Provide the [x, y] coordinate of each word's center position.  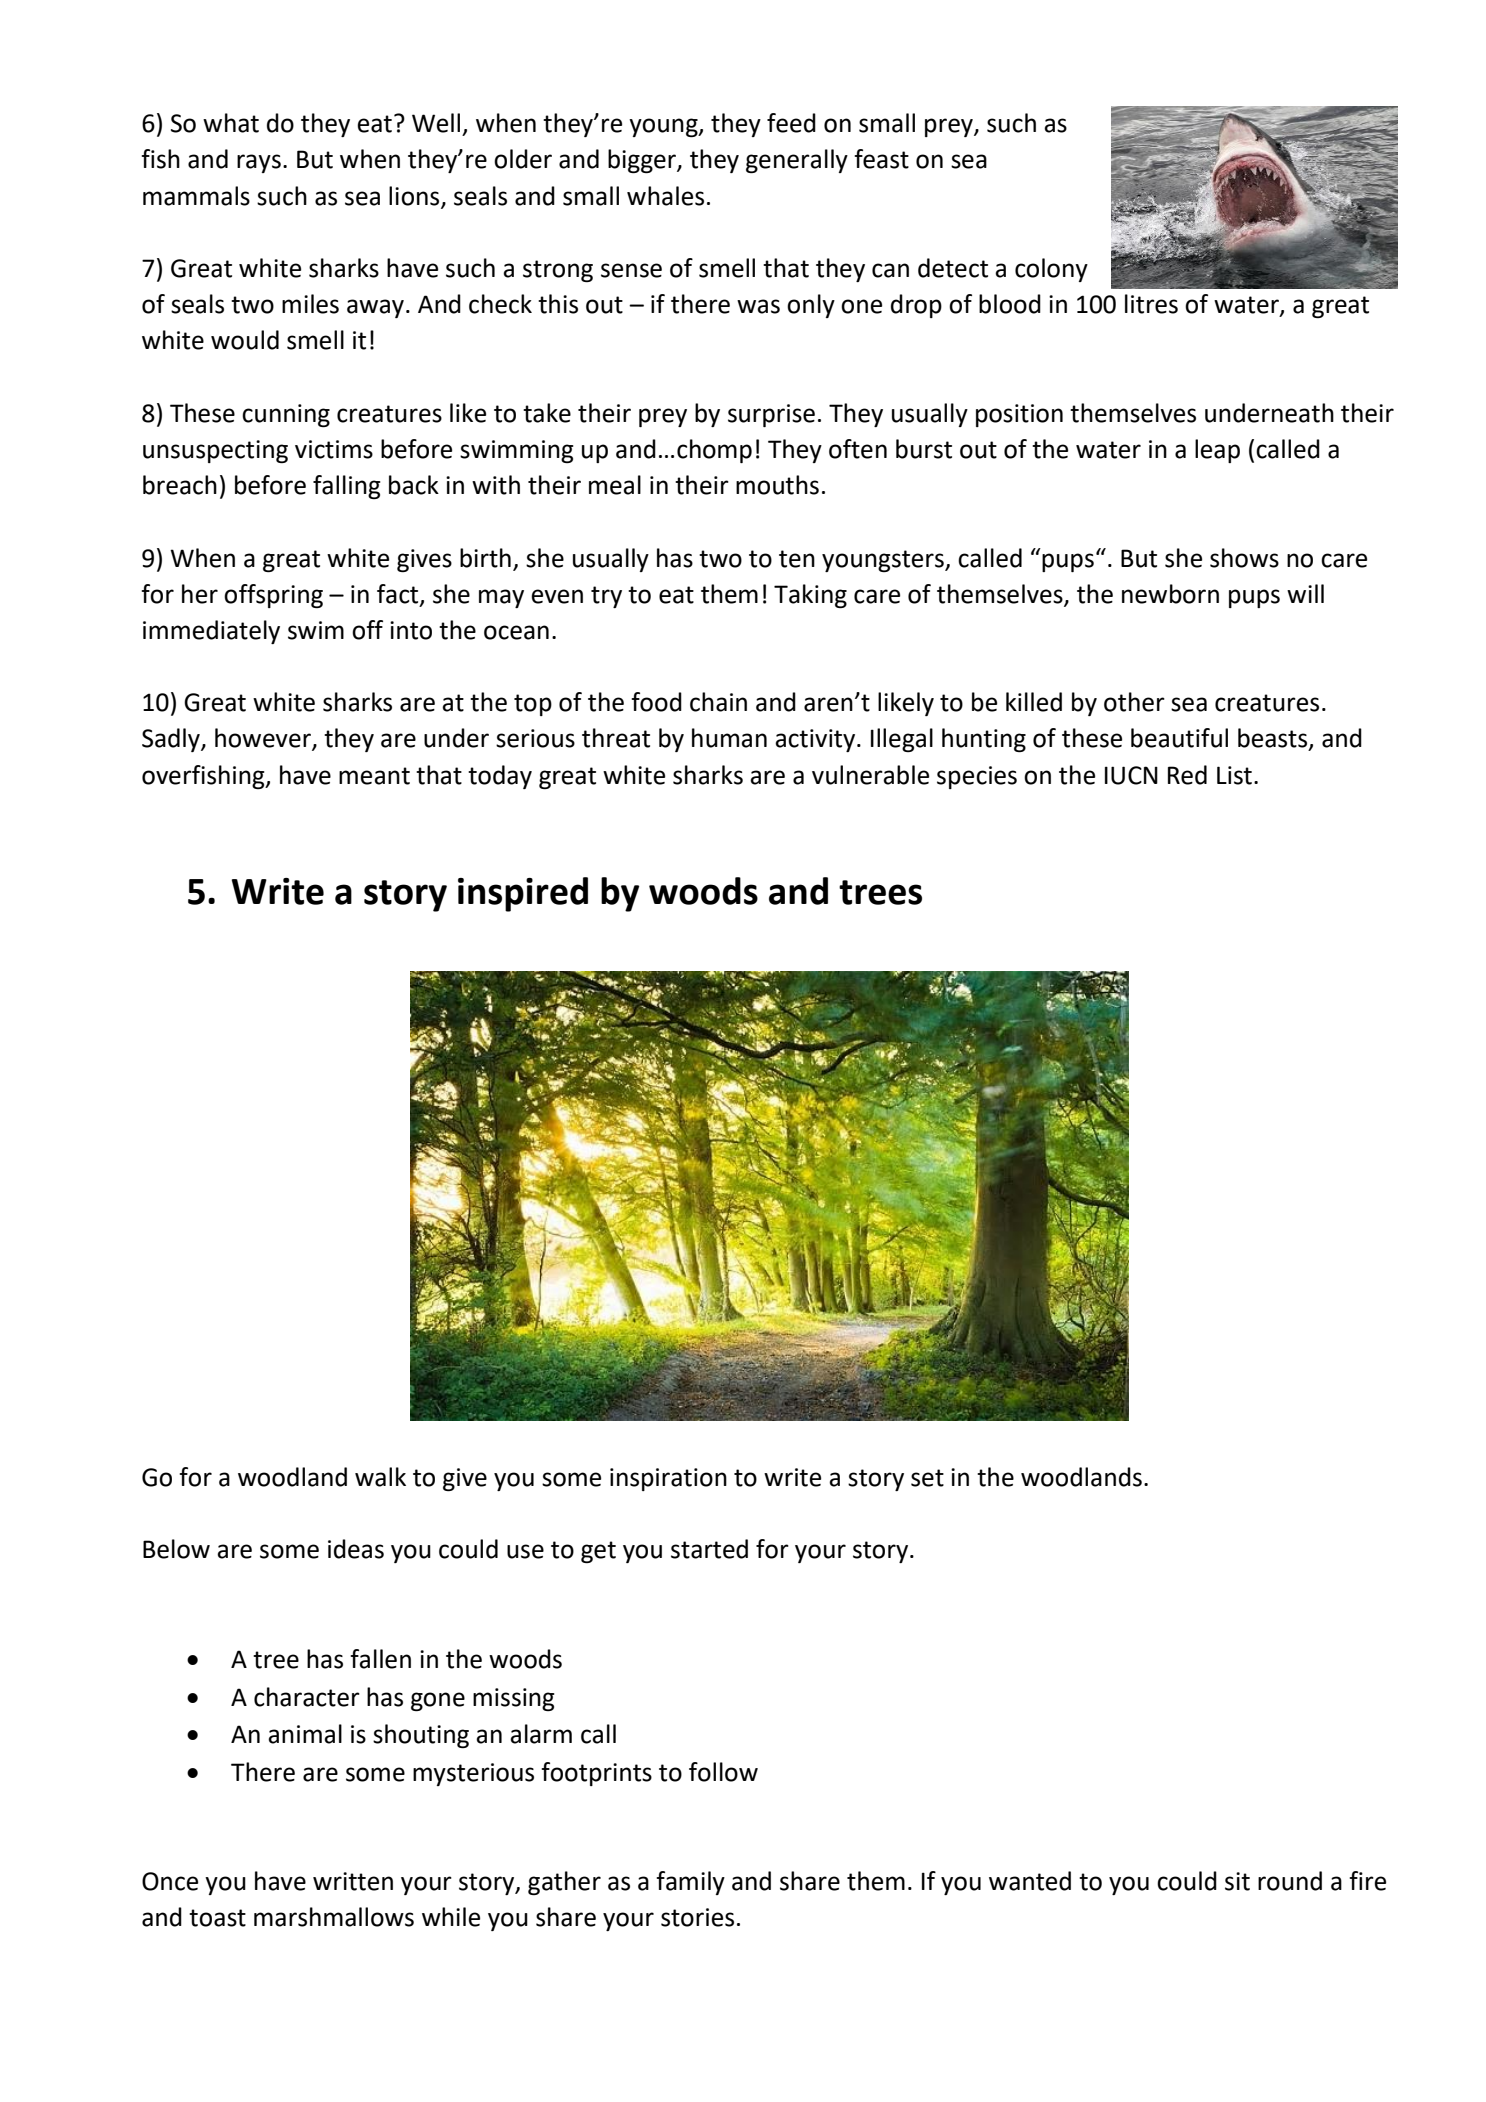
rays [259, 163]
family [690, 1883]
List [1234, 775]
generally [797, 161]
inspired [523, 894]
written [353, 1881]
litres [1151, 304]
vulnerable [870, 775]
